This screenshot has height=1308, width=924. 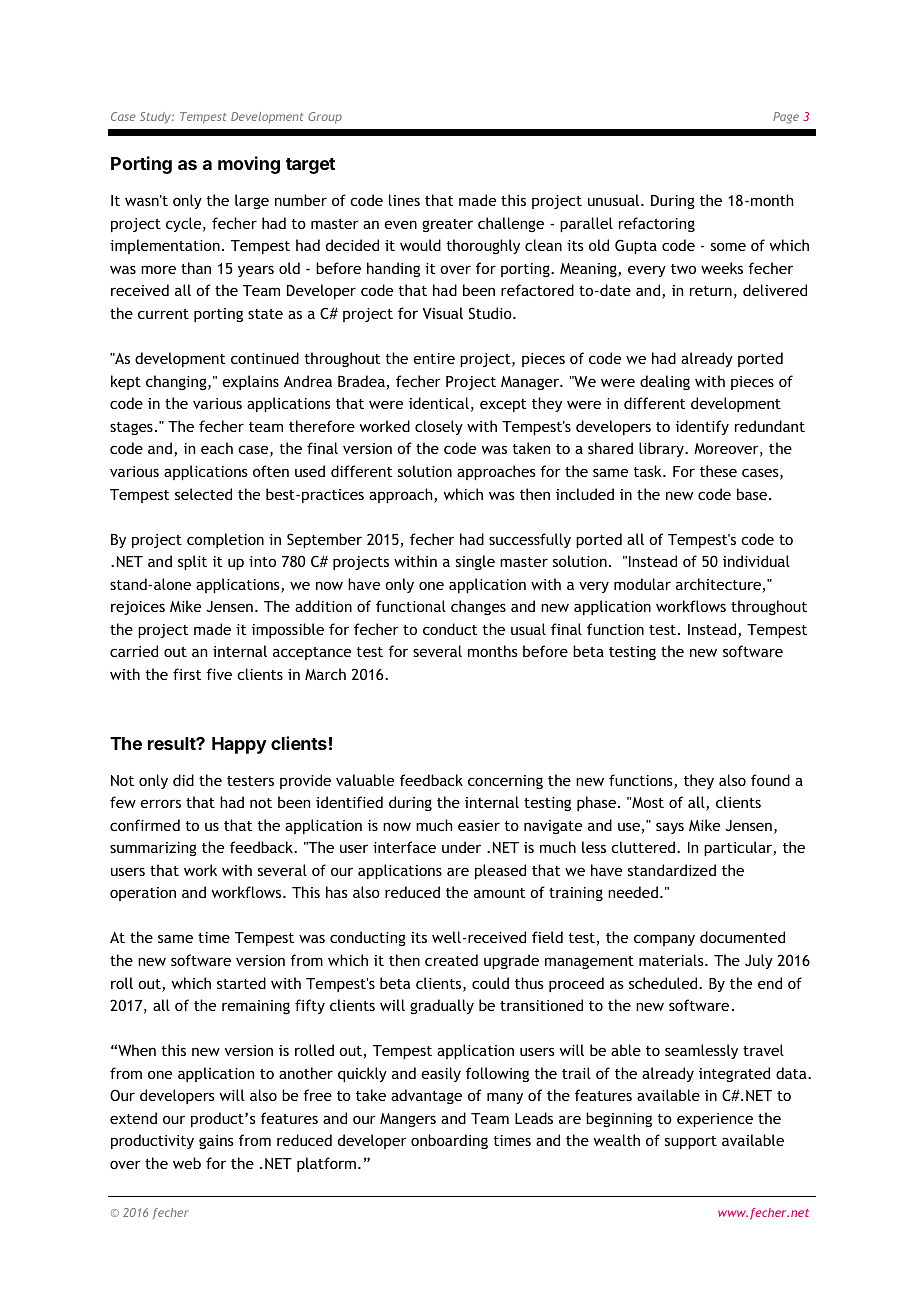 I want to click on identical, so click(x=439, y=403).
